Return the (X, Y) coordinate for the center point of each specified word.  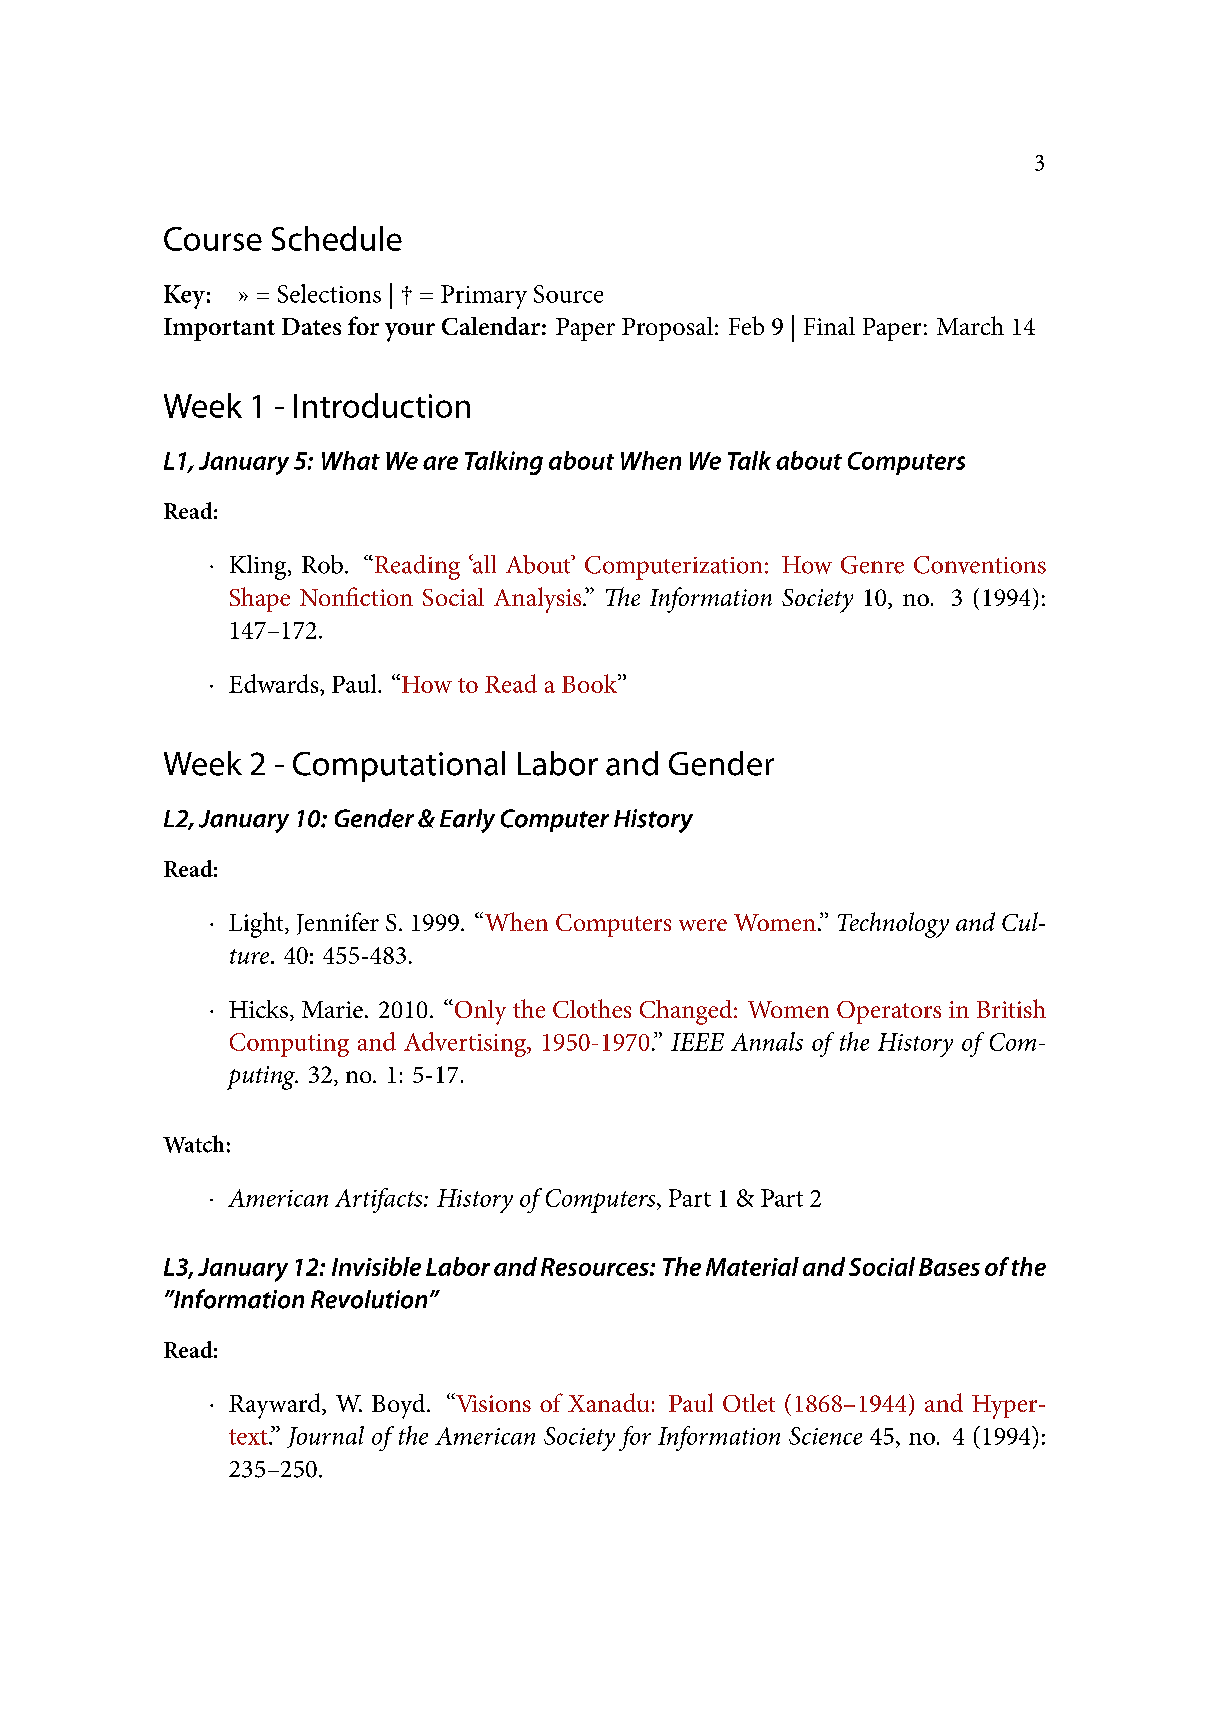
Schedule (337, 238)
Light (257, 925)
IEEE (697, 1042)
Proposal (669, 329)
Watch (193, 1144)
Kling (259, 567)
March (970, 325)
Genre (872, 565)
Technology (893, 925)
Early (467, 821)
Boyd (400, 1406)
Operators (889, 1012)
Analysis (539, 600)
